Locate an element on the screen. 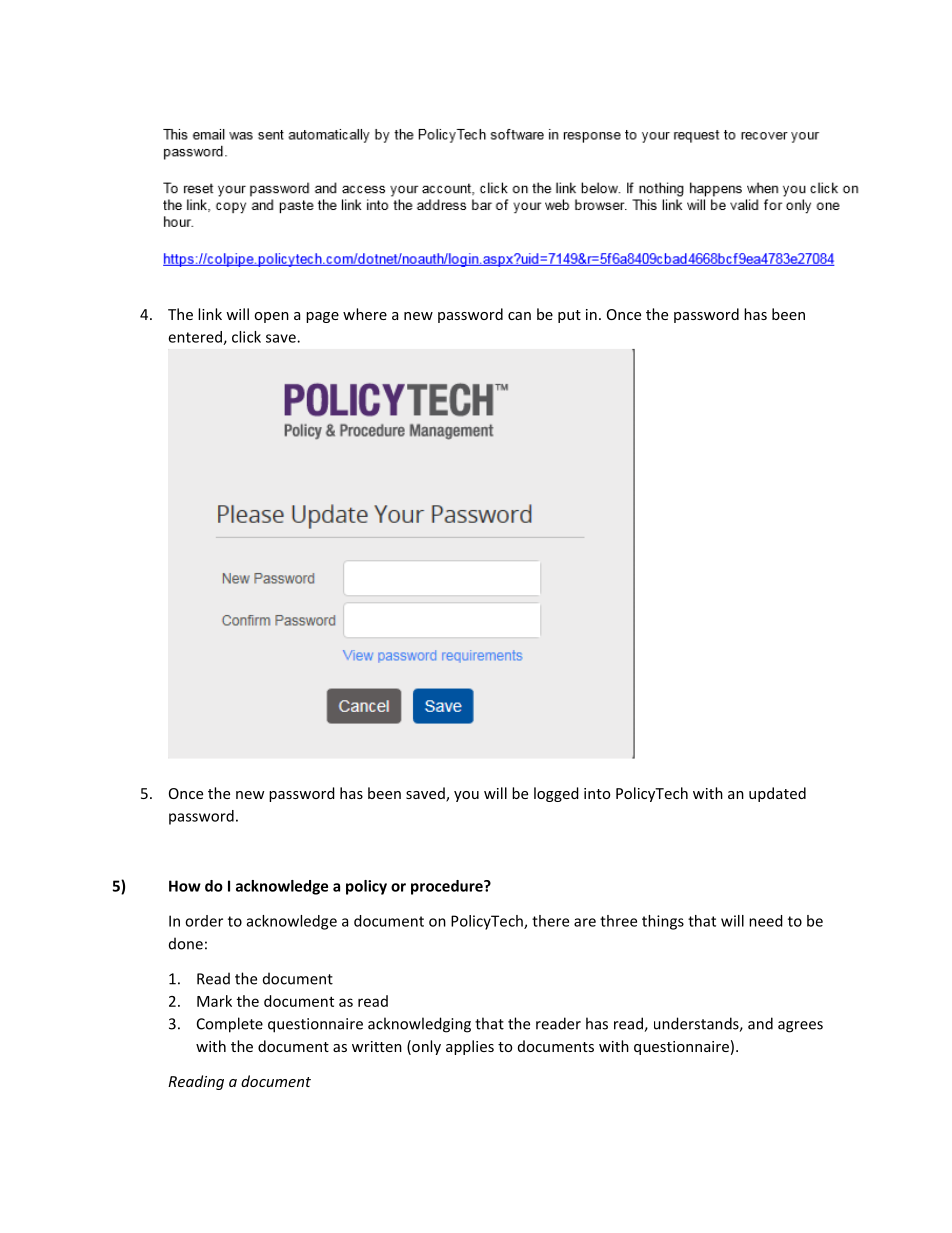 The image size is (952, 1233). entered is located at coordinates (196, 338).
